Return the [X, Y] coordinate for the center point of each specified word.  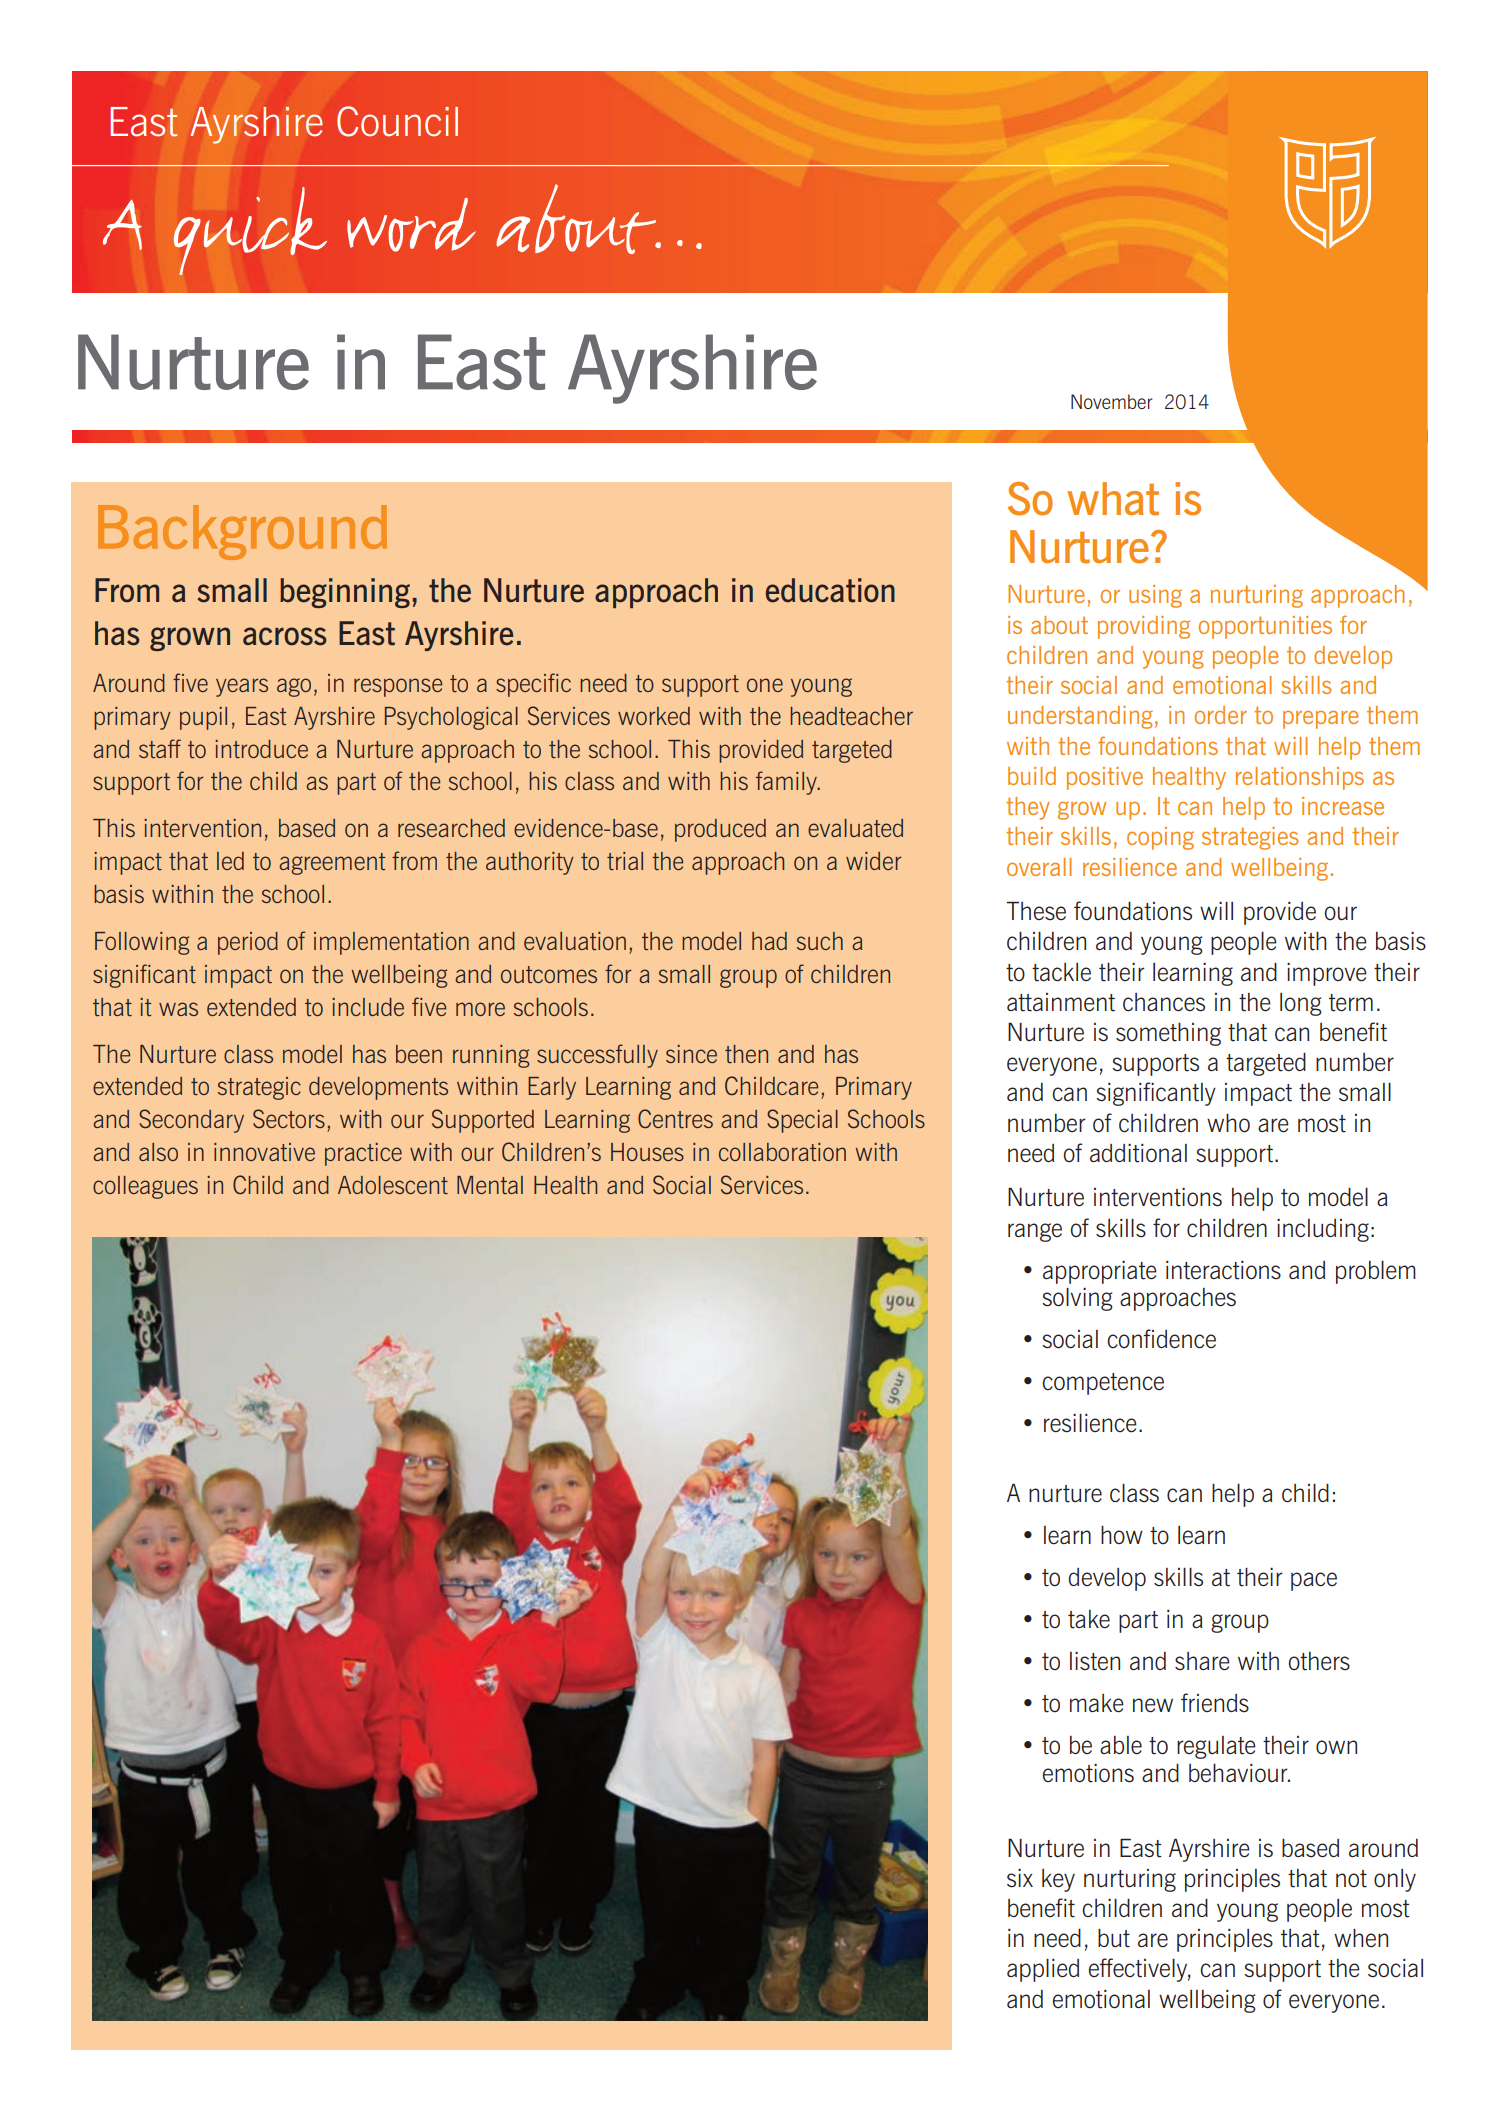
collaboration [782, 1152]
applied [1043, 1970]
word [411, 225]
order [1221, 715]
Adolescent [393, 1185]
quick [250, 231]
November [1111, 401]
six [1020, 1878]
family [787, 783]
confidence [1161, 1339]
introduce [261, 749]
